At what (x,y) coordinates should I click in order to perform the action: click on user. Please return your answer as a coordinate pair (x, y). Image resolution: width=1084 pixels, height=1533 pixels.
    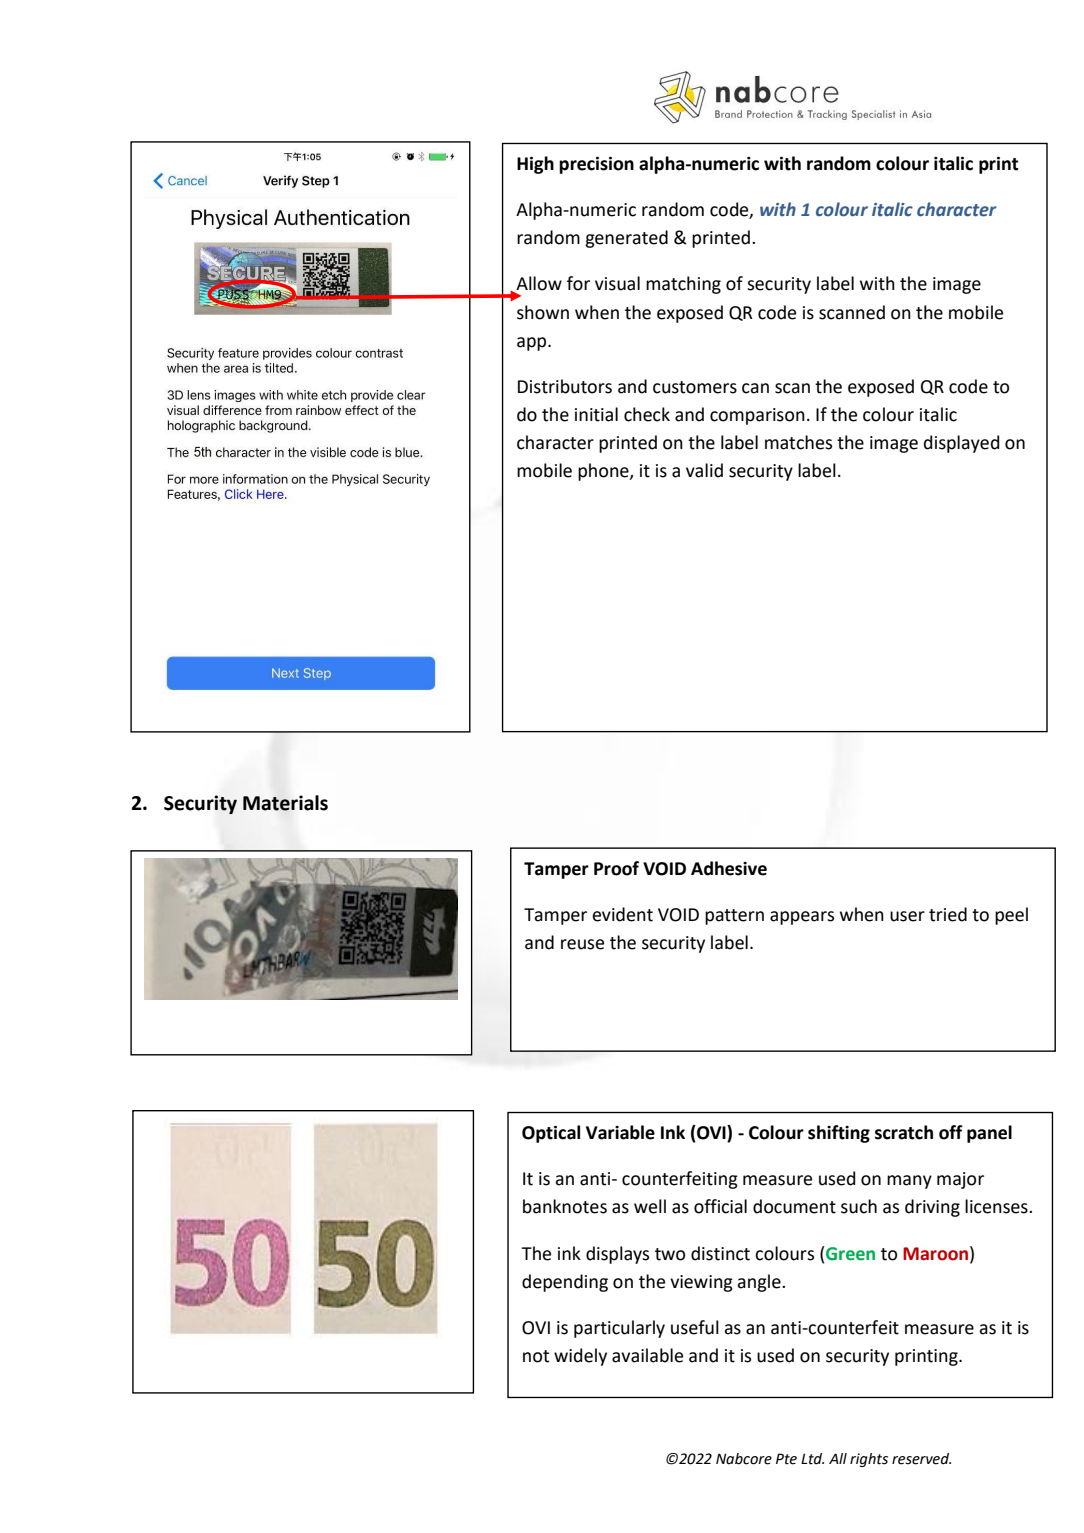
    Looking at the image, I should click on (907, 916).
